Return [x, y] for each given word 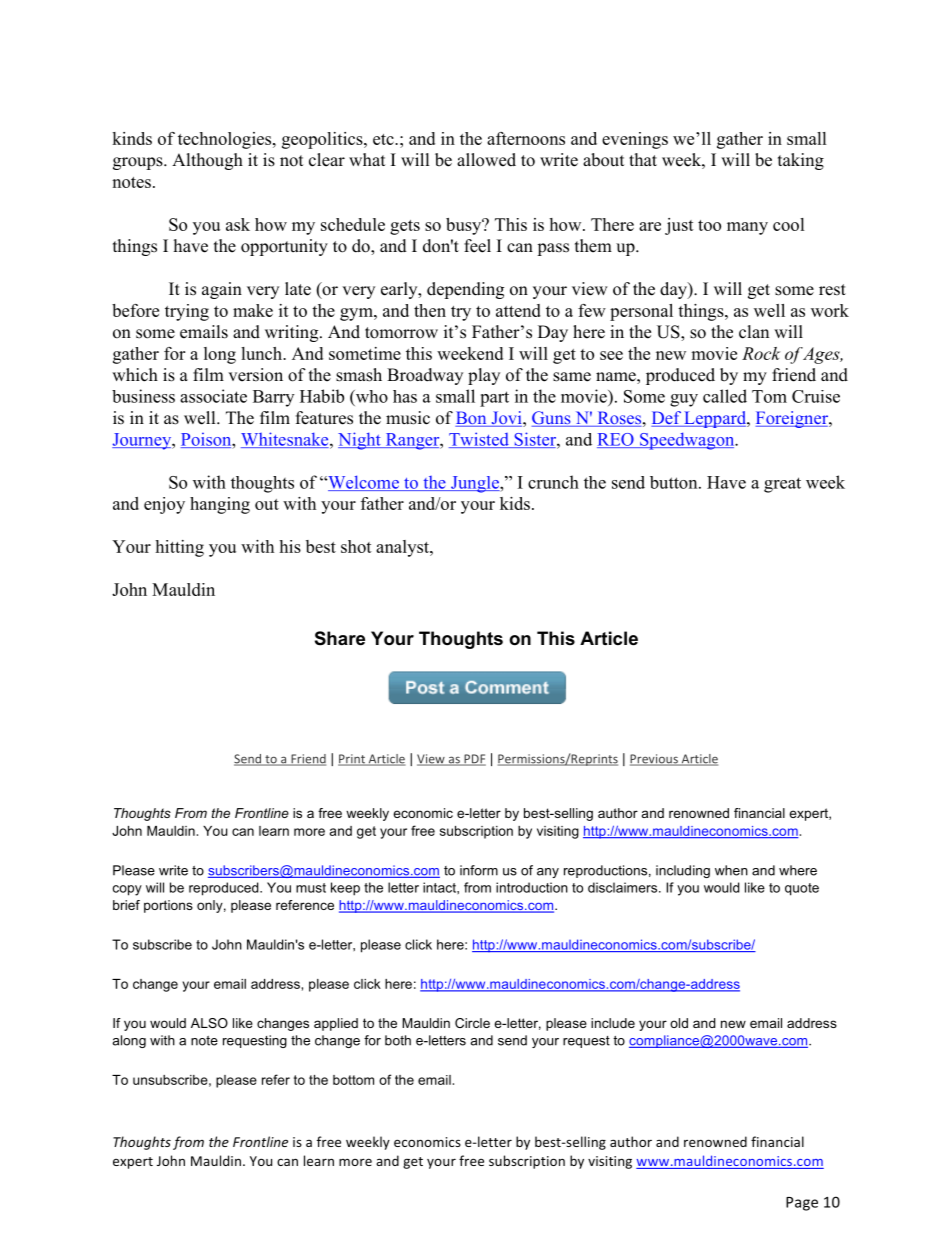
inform [479, 870]
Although [207, 161]
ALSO [209, 1023]
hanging [220, 505]
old [679, 1023]
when [731, 870]
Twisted [480, 440]
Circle [472, 1023]
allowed [486, 160]
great [782, 485]
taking [801, 161]
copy [127, 890]
